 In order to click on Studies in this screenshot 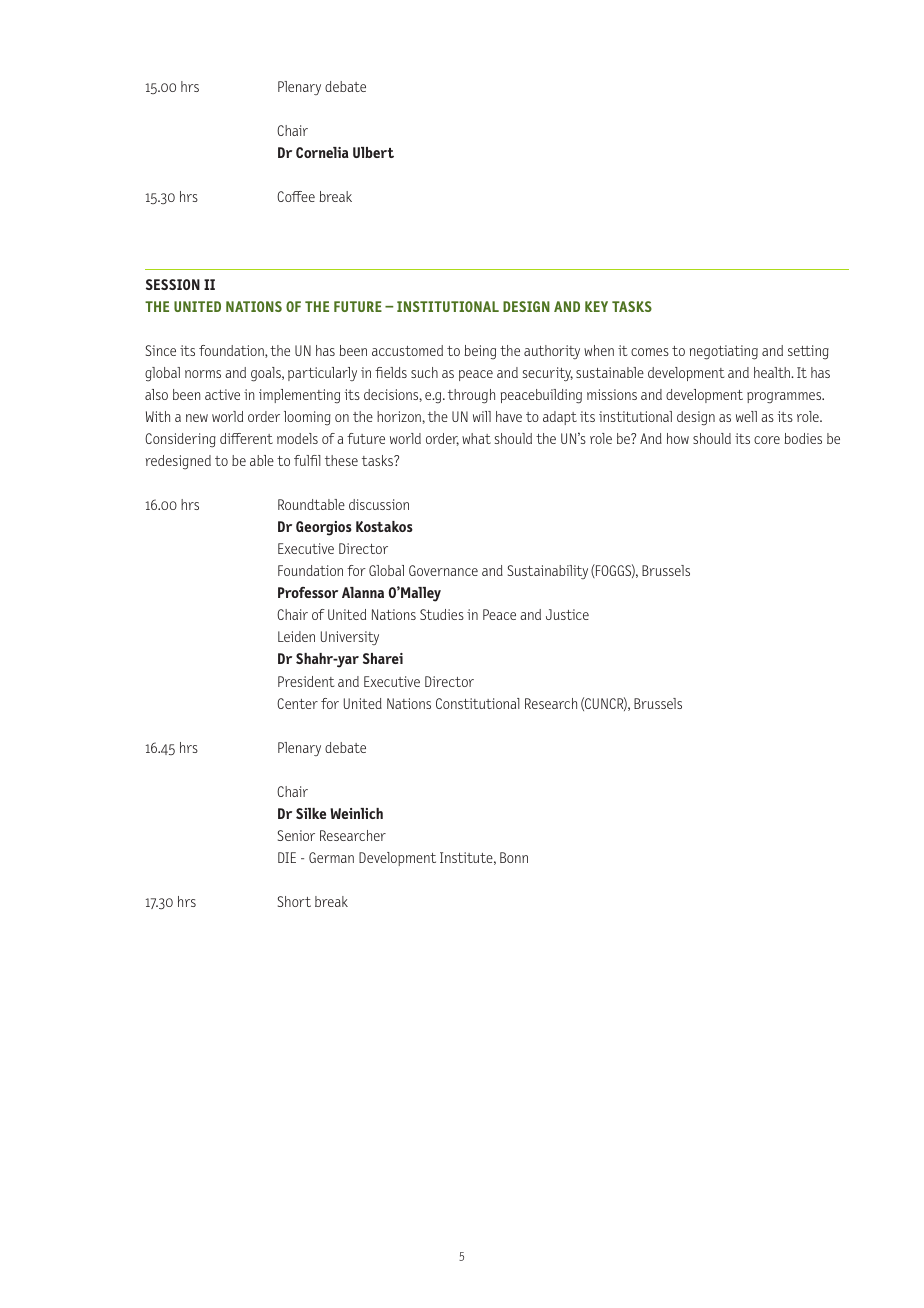, I will do `click(442, 614)`.
